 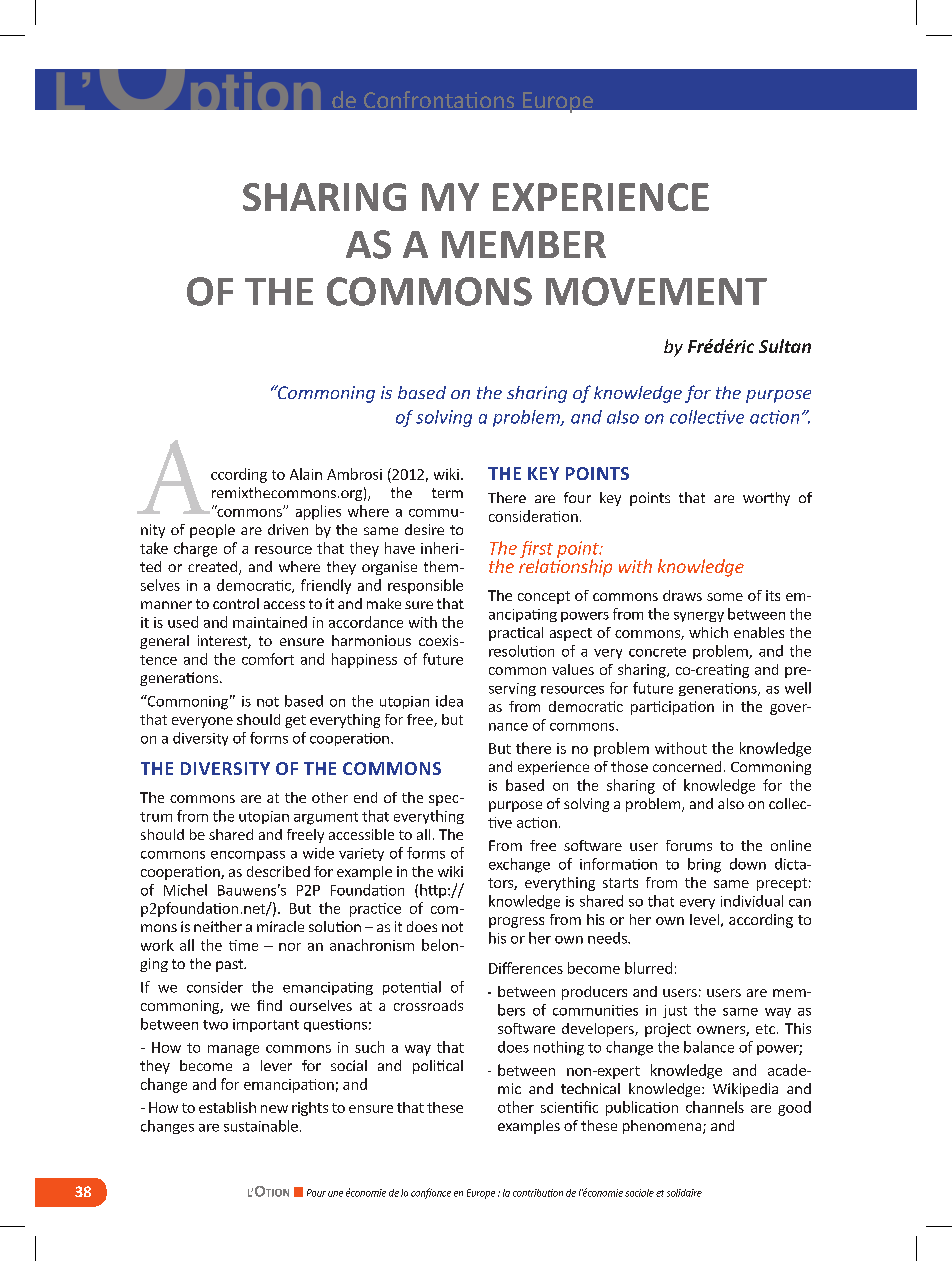 I want to click on get, so click(x=295, y=721).
